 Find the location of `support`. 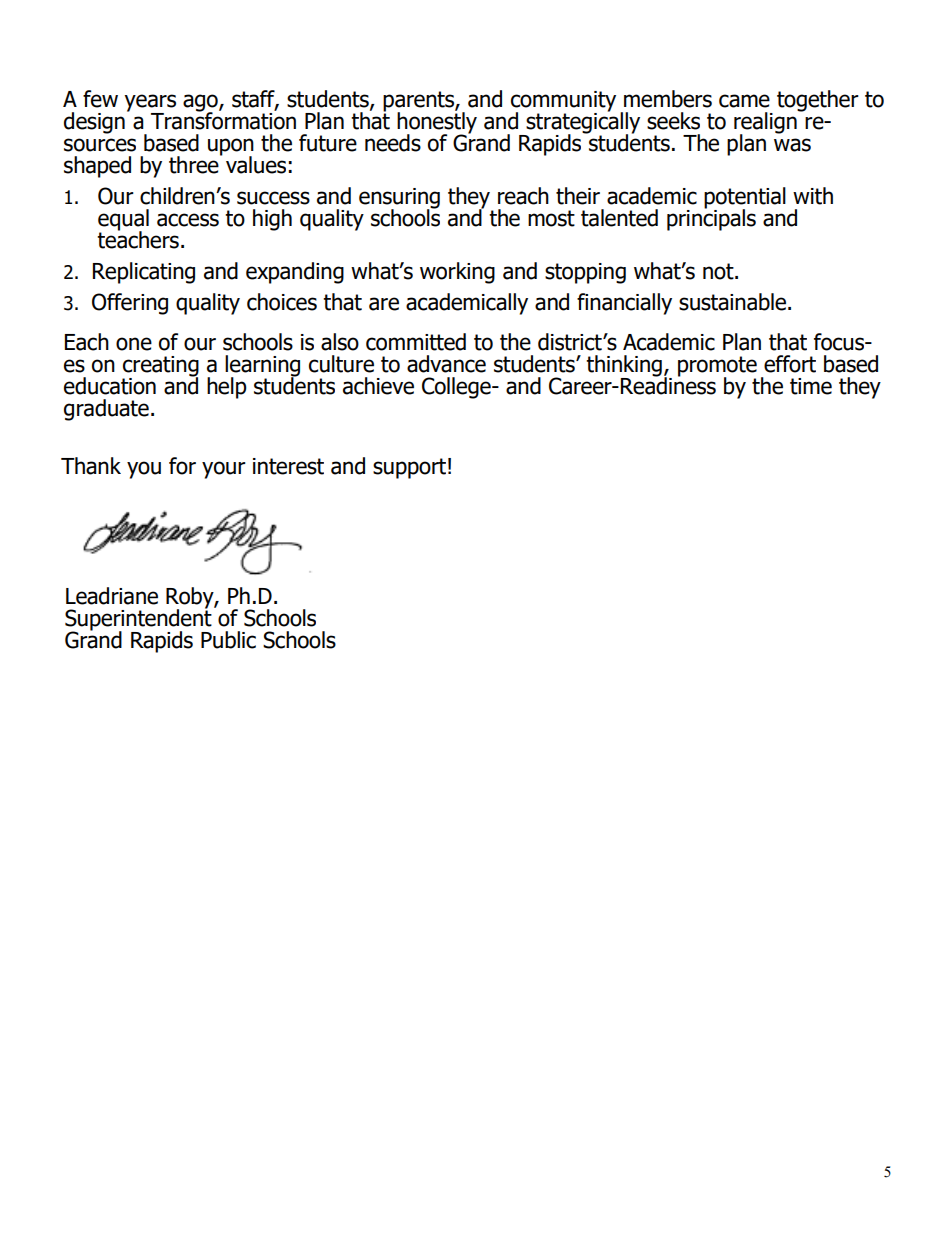

support is located at coordinates (409, 468).
